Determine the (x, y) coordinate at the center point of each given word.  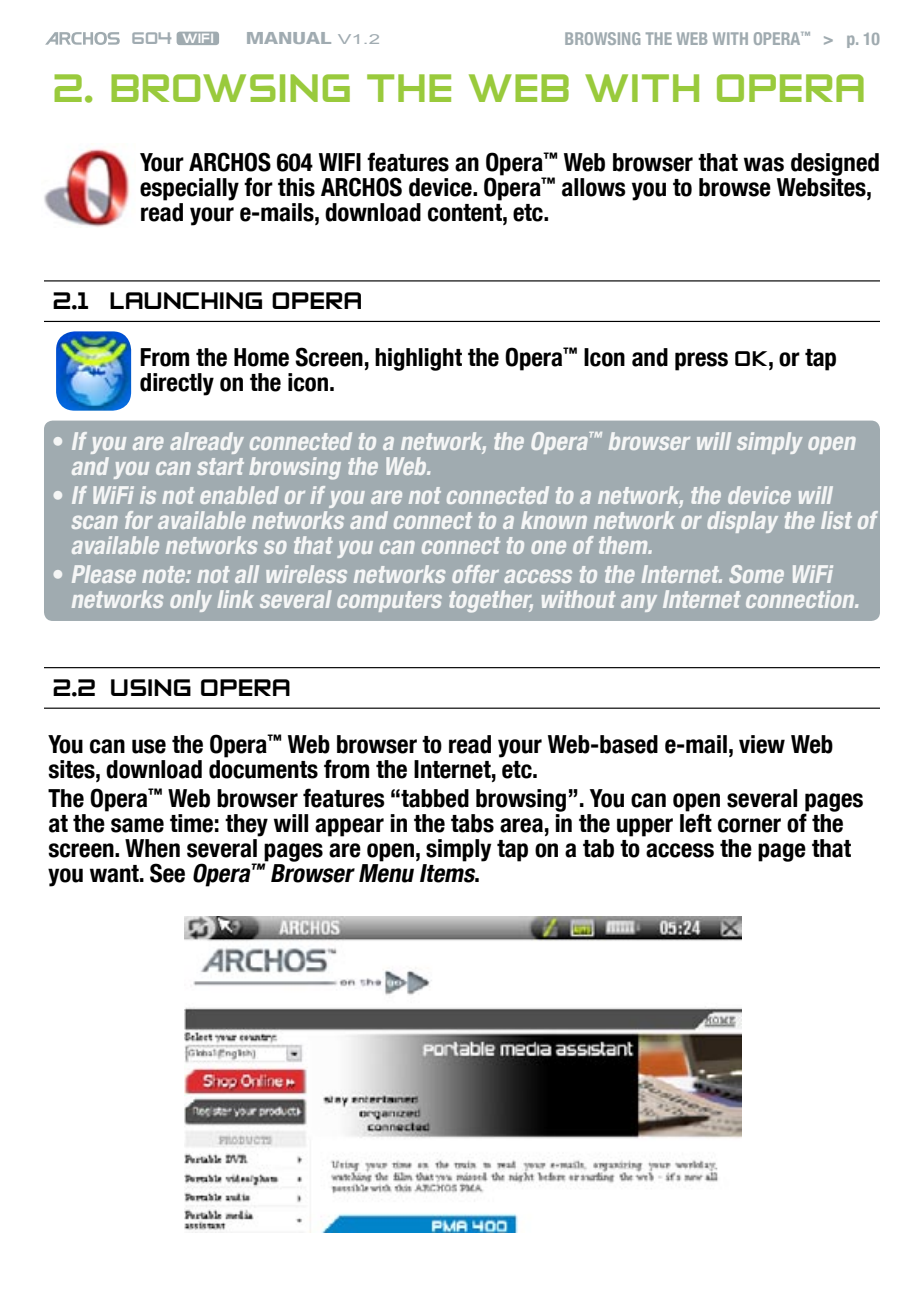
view (762, 744)
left (696, 823)
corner (749, 825)
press (701, 361)
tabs (472, 823)
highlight (418, 359)
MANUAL (289, 38)
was (764, 164)
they (246, 825)
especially (189, 189)
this (296, 187)
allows (594, 187)
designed (835, 164)
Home (261, 357)
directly (177, 384)
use (149, 746)
